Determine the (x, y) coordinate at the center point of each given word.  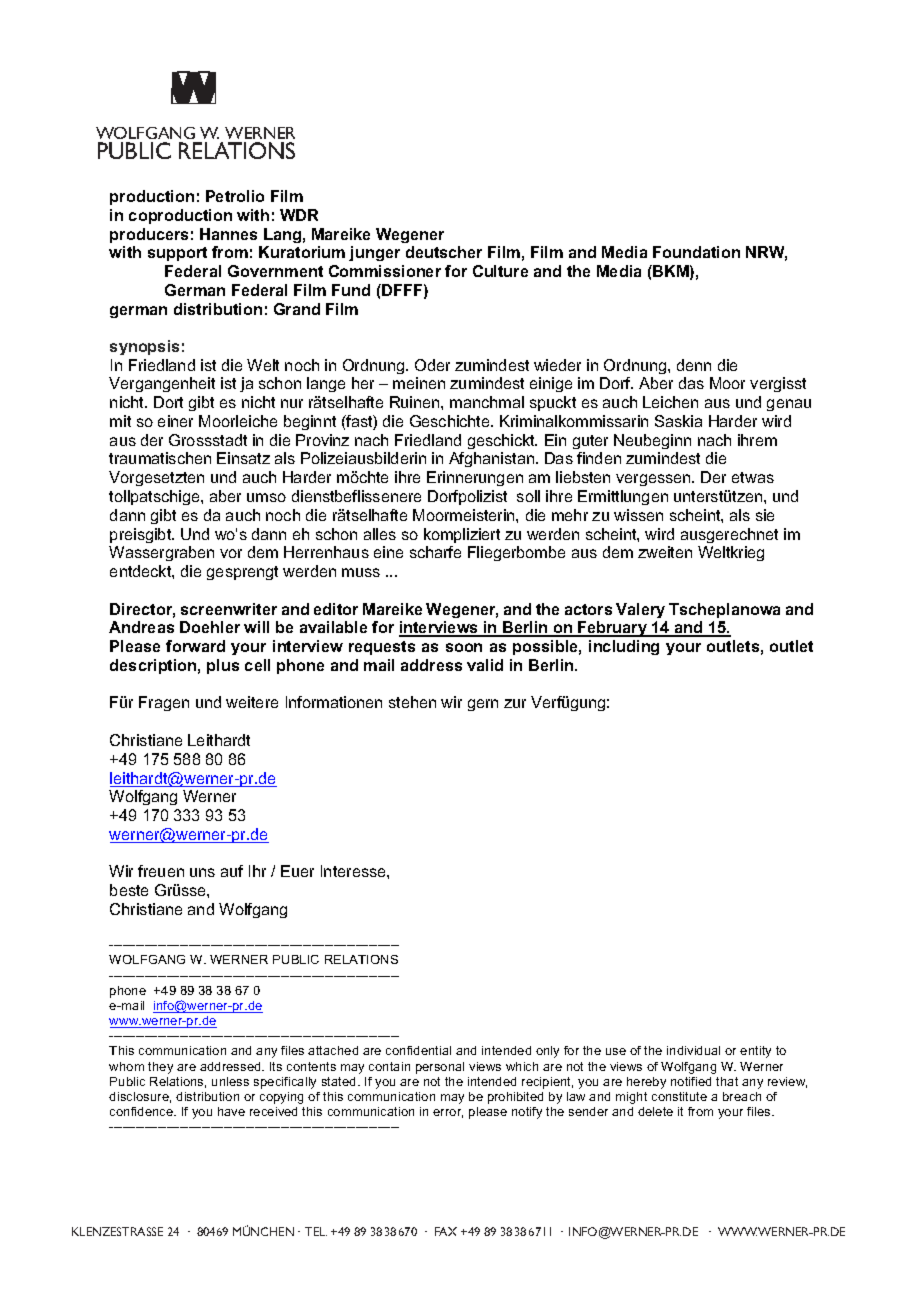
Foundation (696, 252)
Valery (640, 610)
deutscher (444, 252)
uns (202, 872)
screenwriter (229, 609)
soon (464, 647)
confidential (418, 1050)
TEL (316, 1231)
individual (693, 1050)
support (177, 254)
